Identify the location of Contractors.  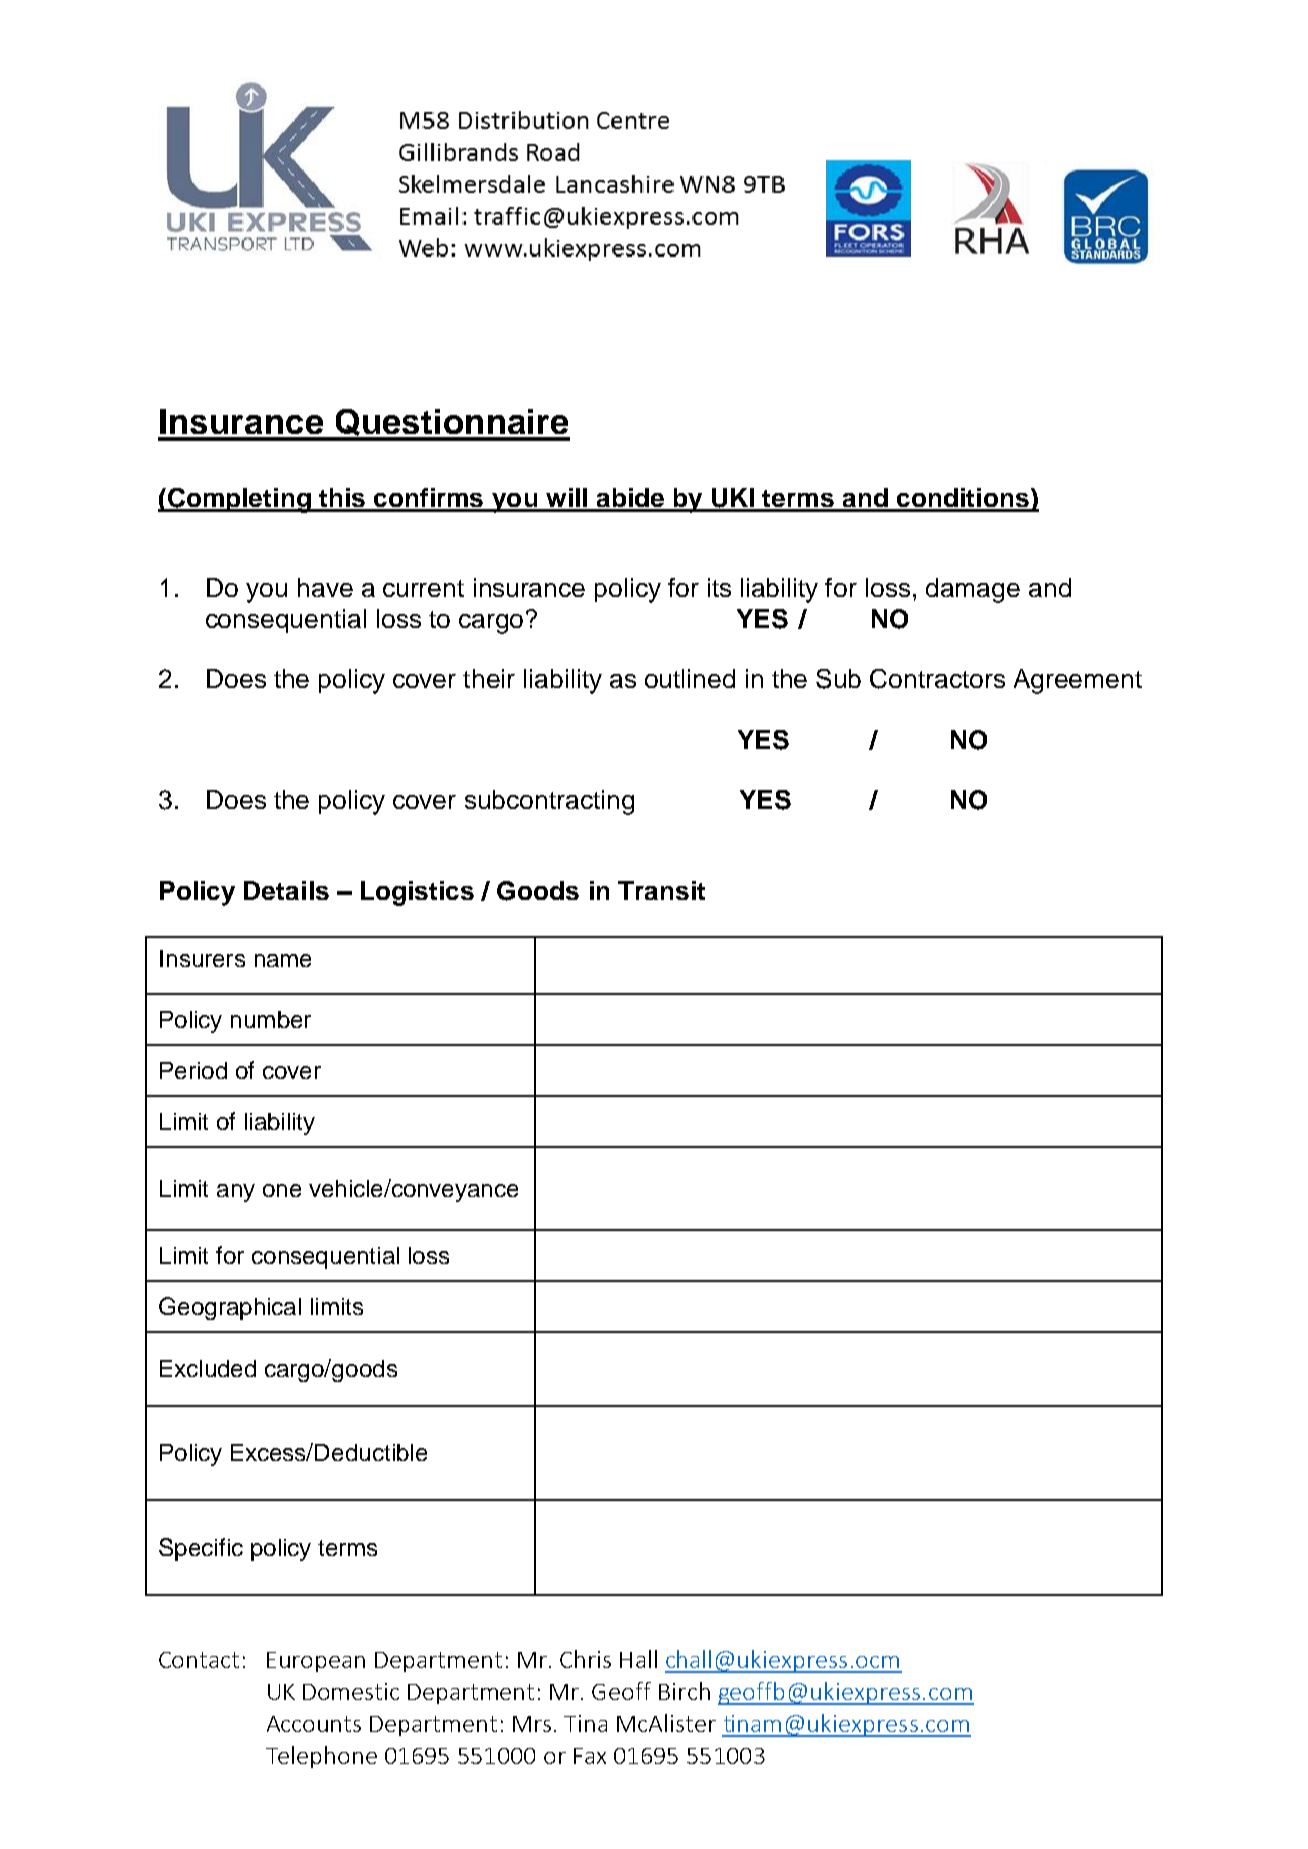
(937, 679).
